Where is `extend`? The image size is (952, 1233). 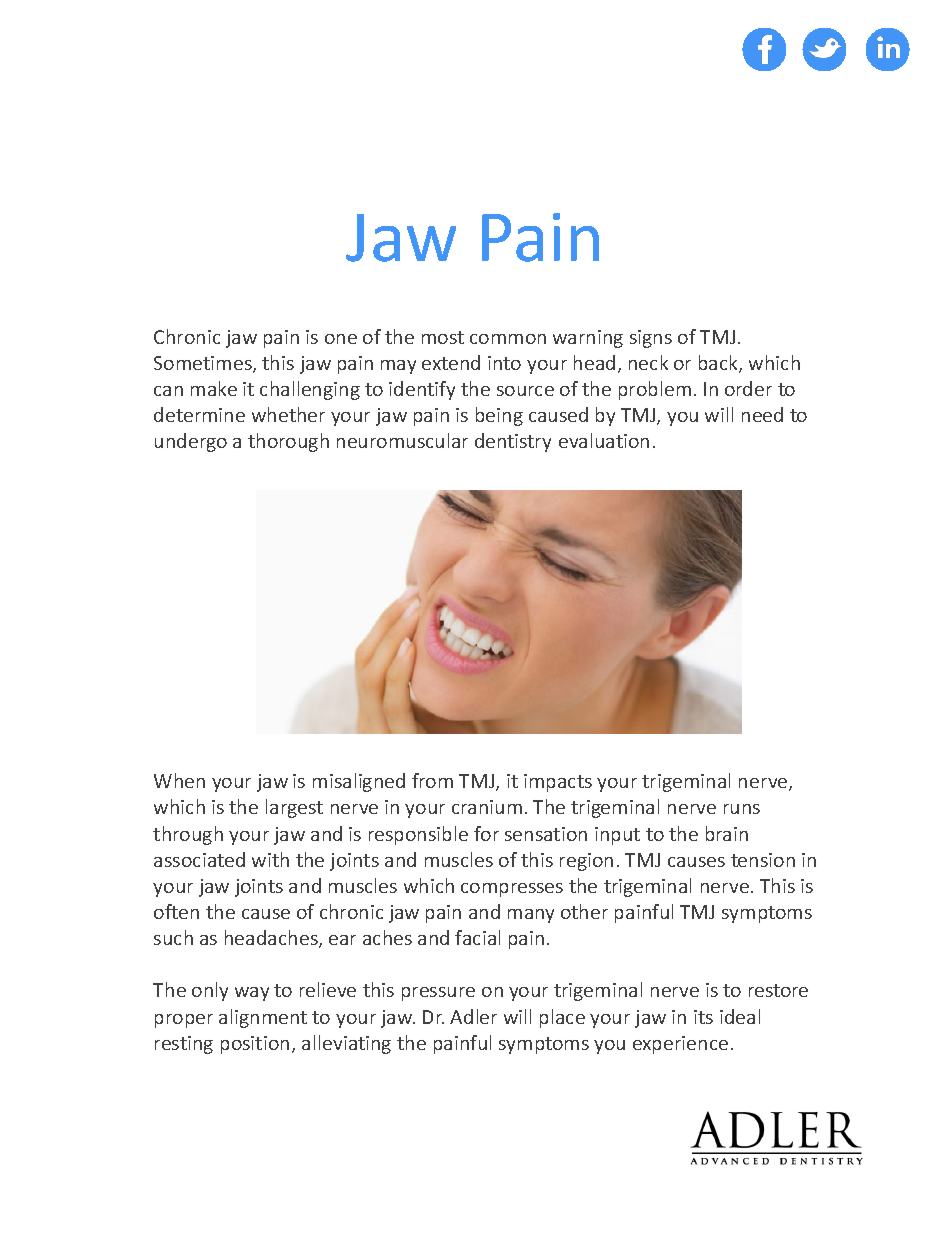
extend is located at coordinates (451, 362).
